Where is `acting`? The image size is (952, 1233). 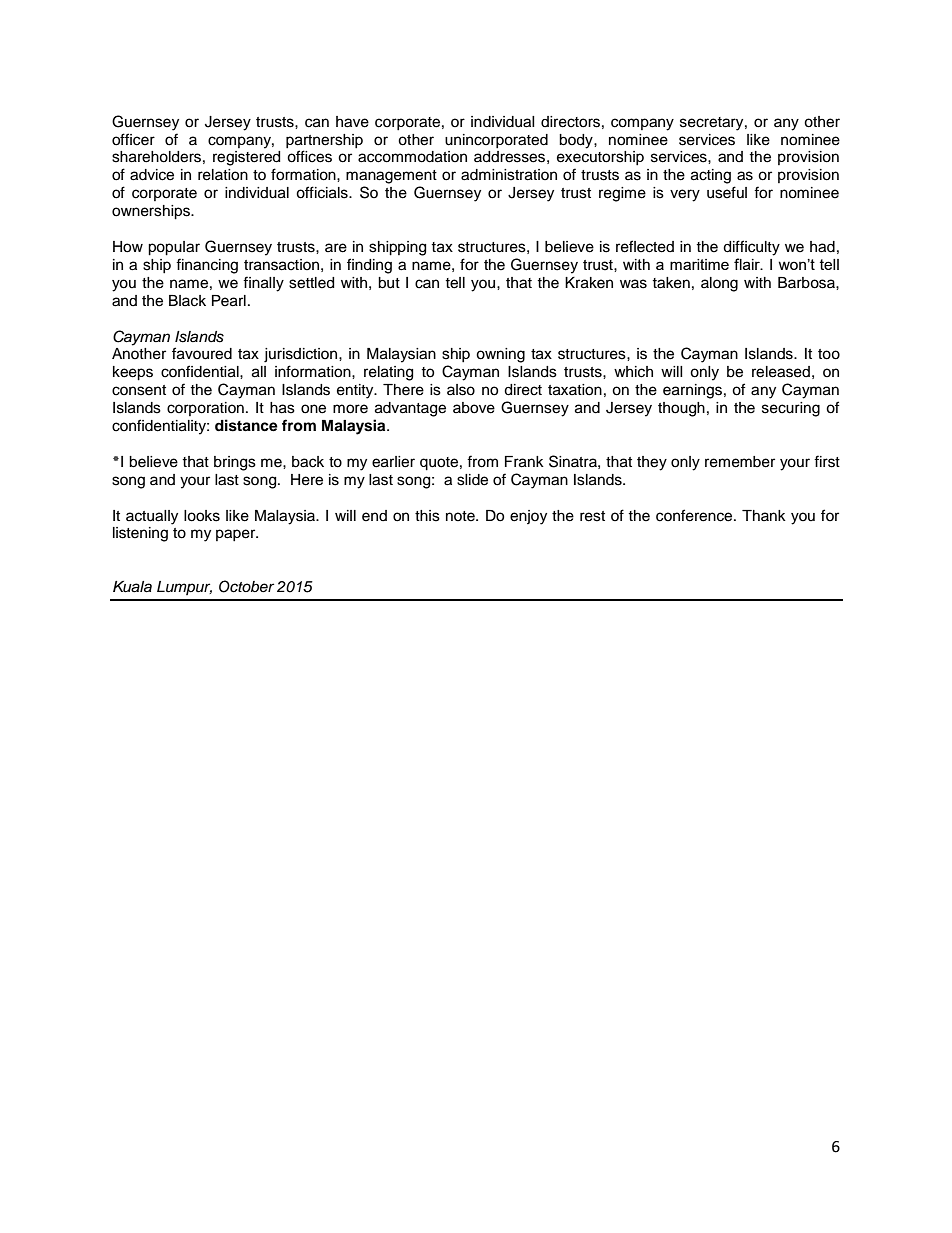
acting is located at coordinates (711, 176).
